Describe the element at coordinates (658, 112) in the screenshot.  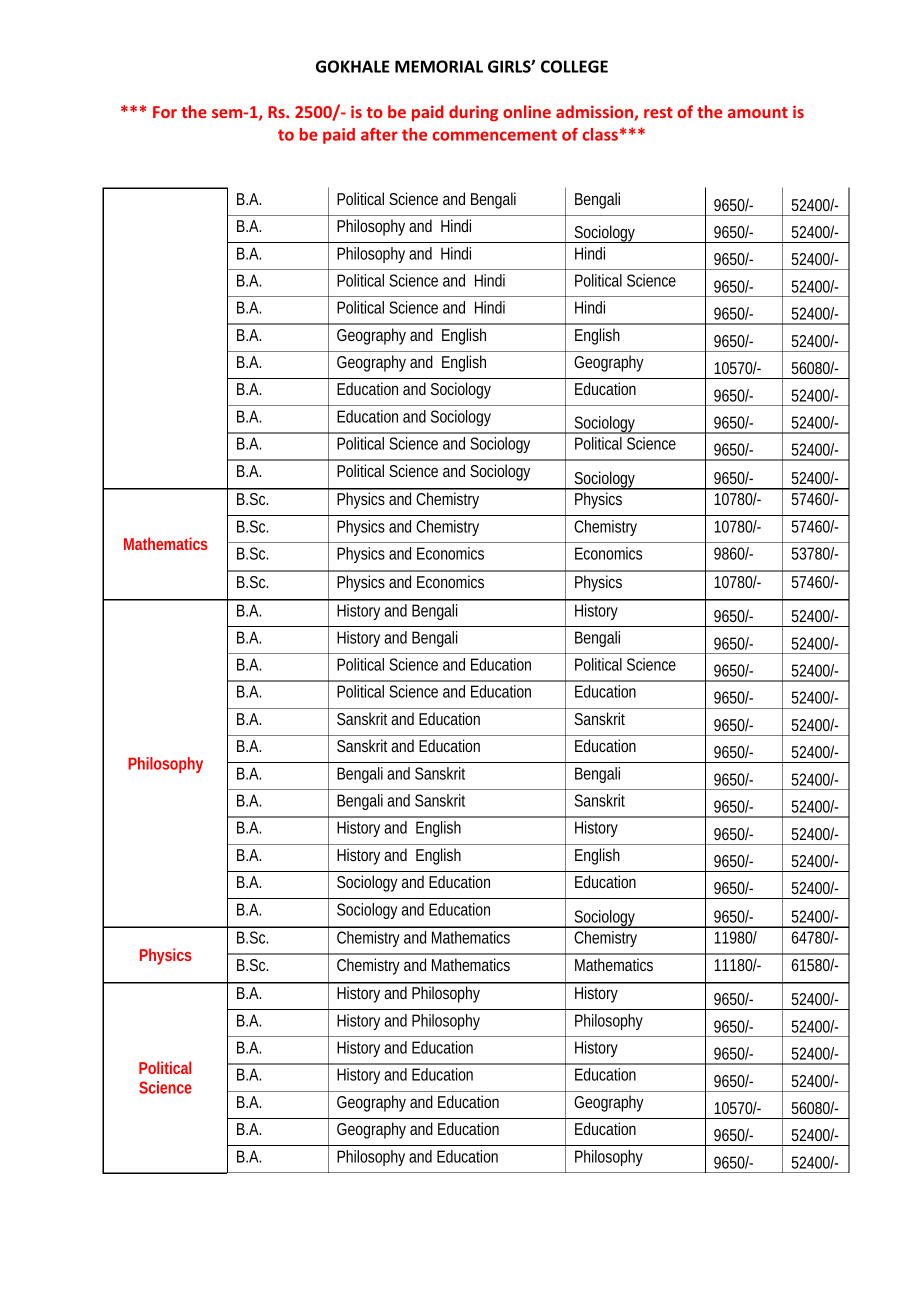
I see `rest` at that location.
